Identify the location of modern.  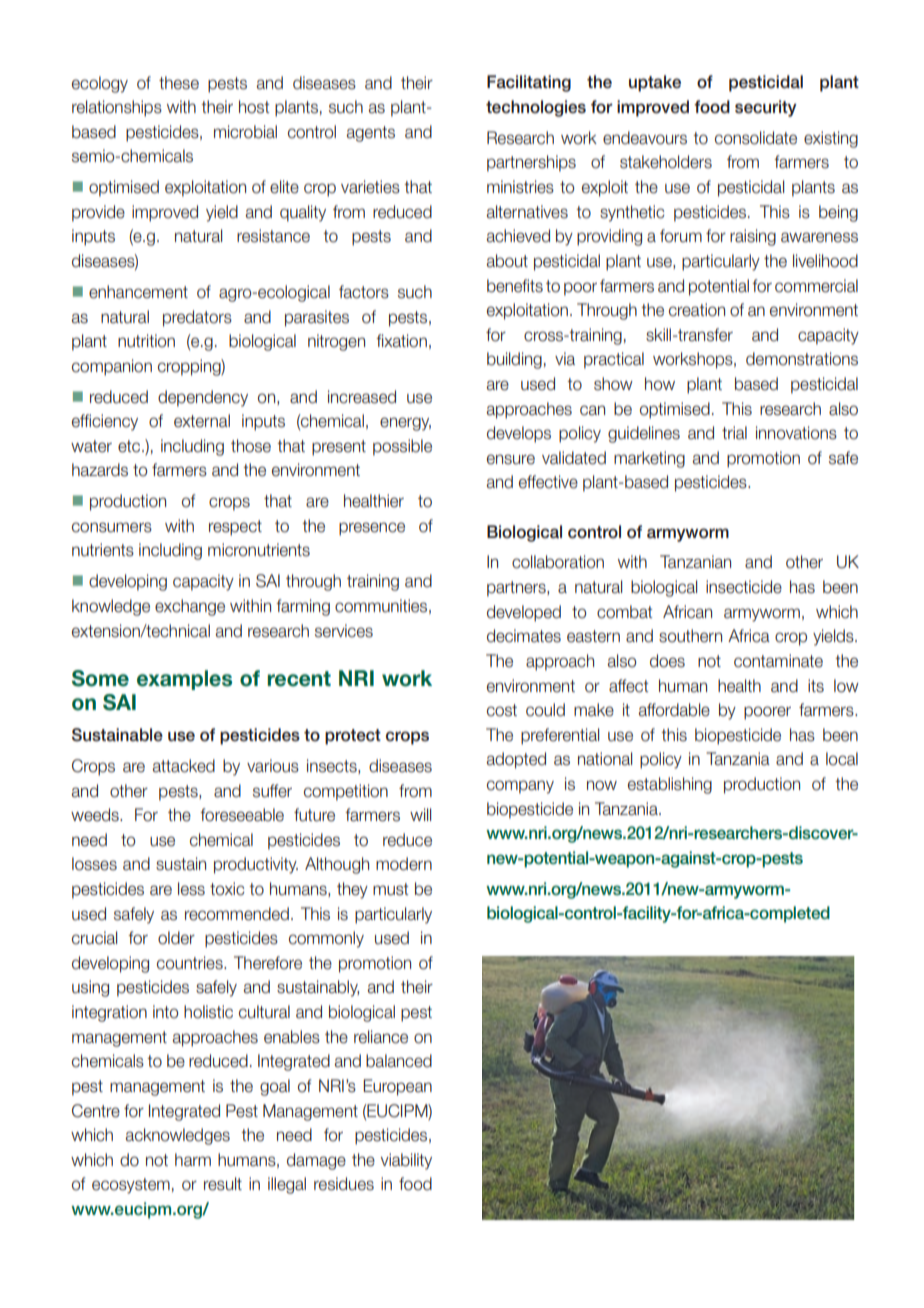
(404, 864).
